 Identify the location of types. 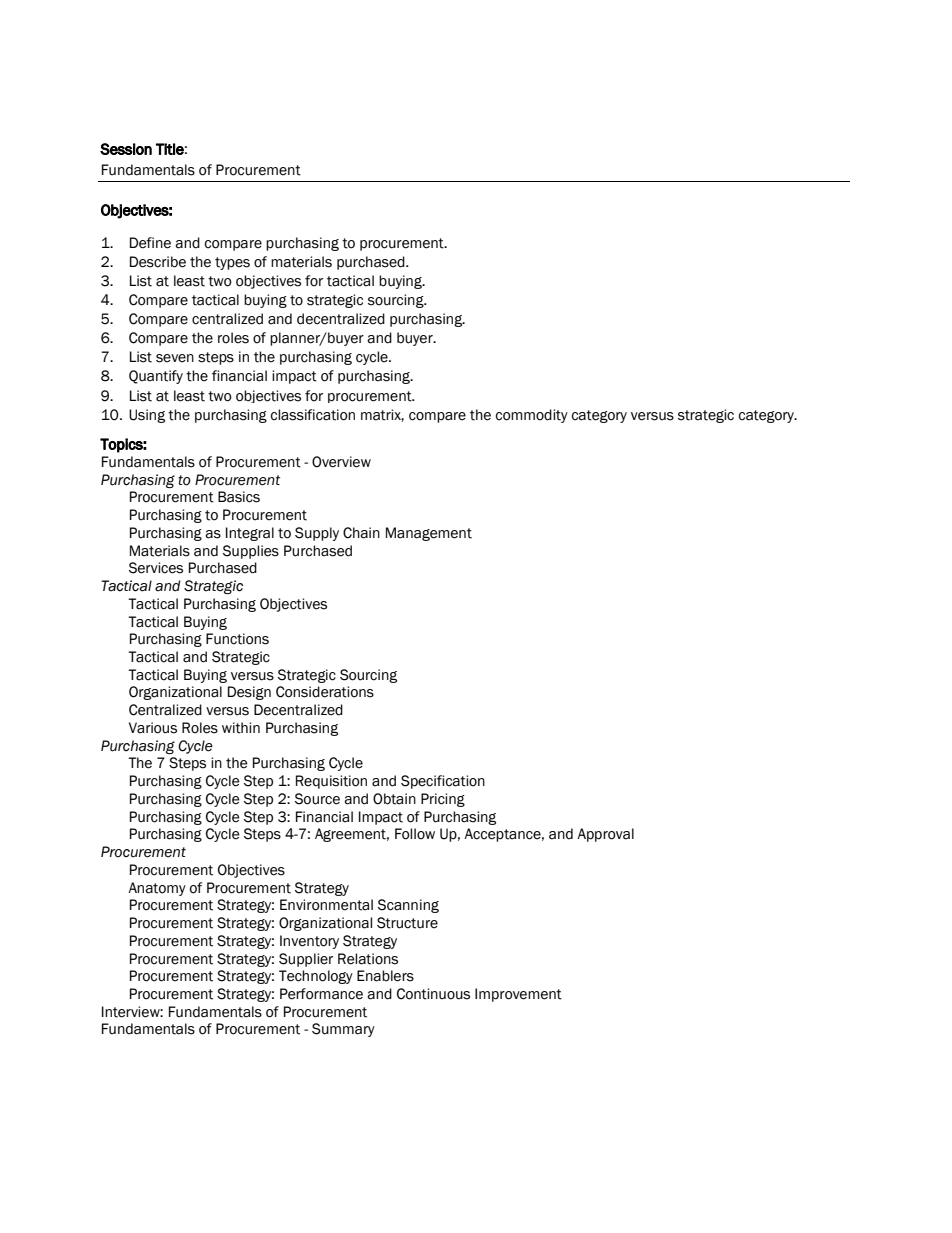
(232, 263).
